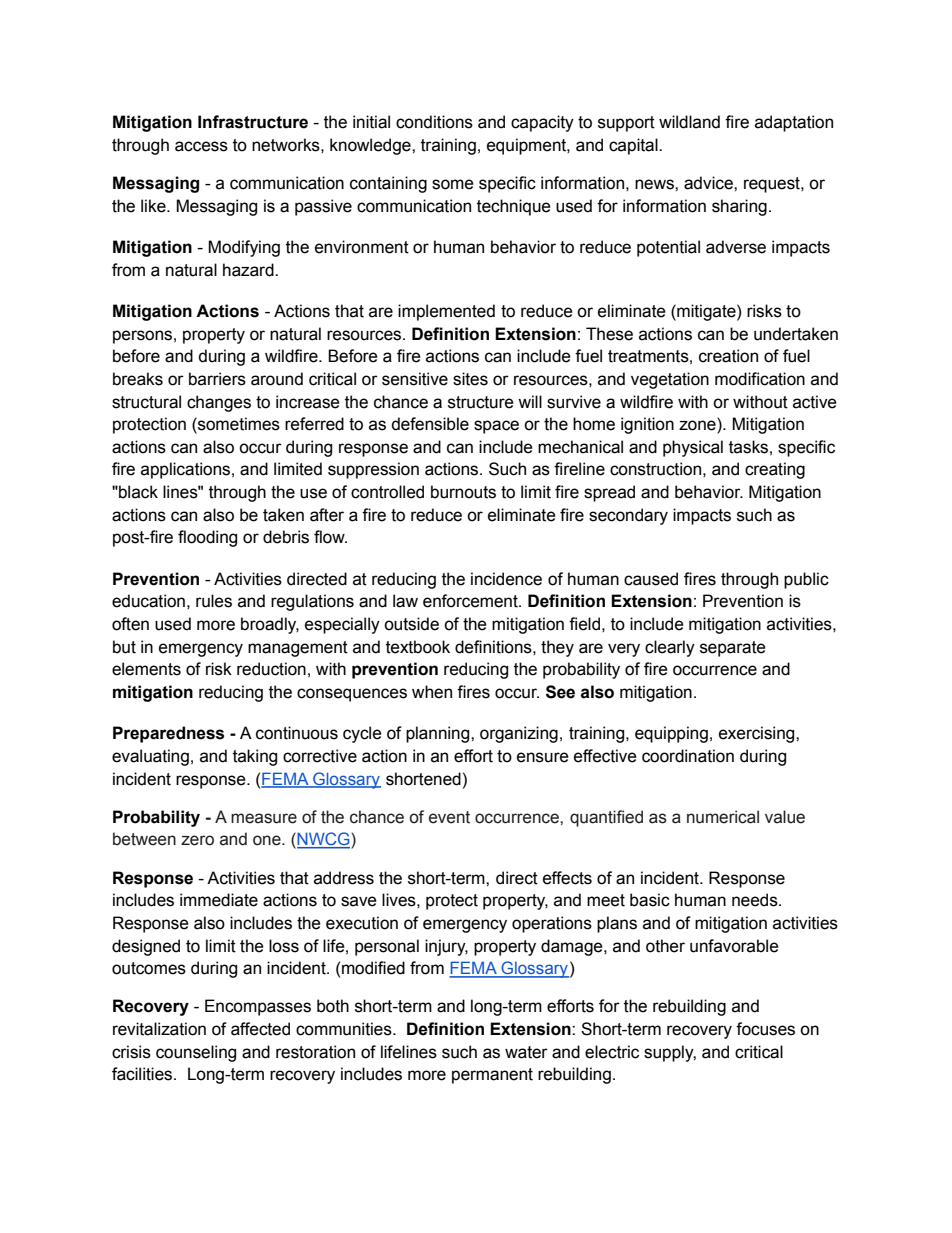 The image size is (952, 1233). I want to click on advice, so click(709, 183).
